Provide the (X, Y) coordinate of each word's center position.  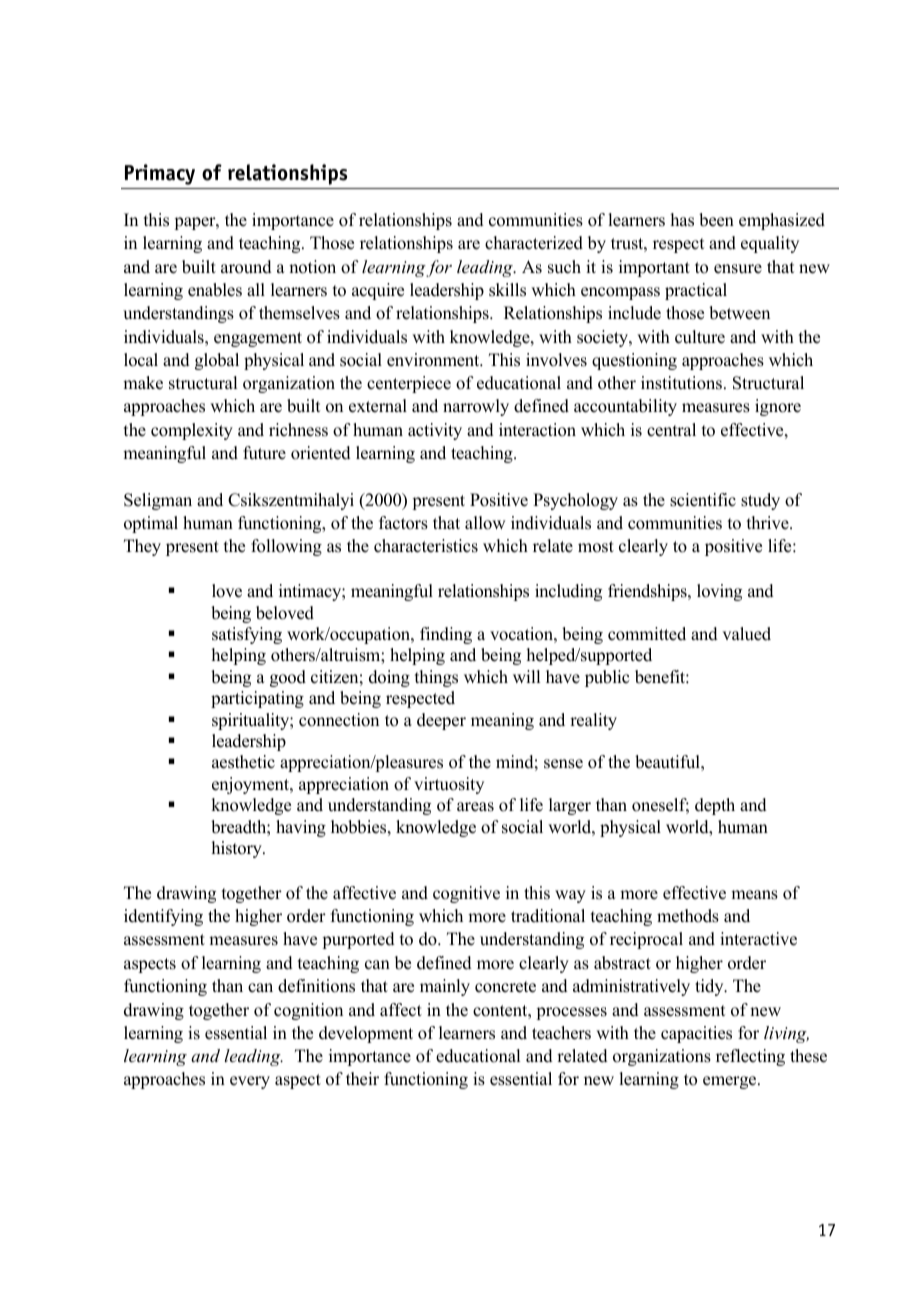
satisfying (247, 635)
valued (746, 634)
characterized (534, 243)
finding (446, 635)
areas (475, 807)
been (716, 220)
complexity (192, 431)
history (238, 849)
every (250, 1082)
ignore (778, 407)
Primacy (160, 174)
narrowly (476, 407)
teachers (561, 1033)
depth (715, 806)
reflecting (750, 1057)
